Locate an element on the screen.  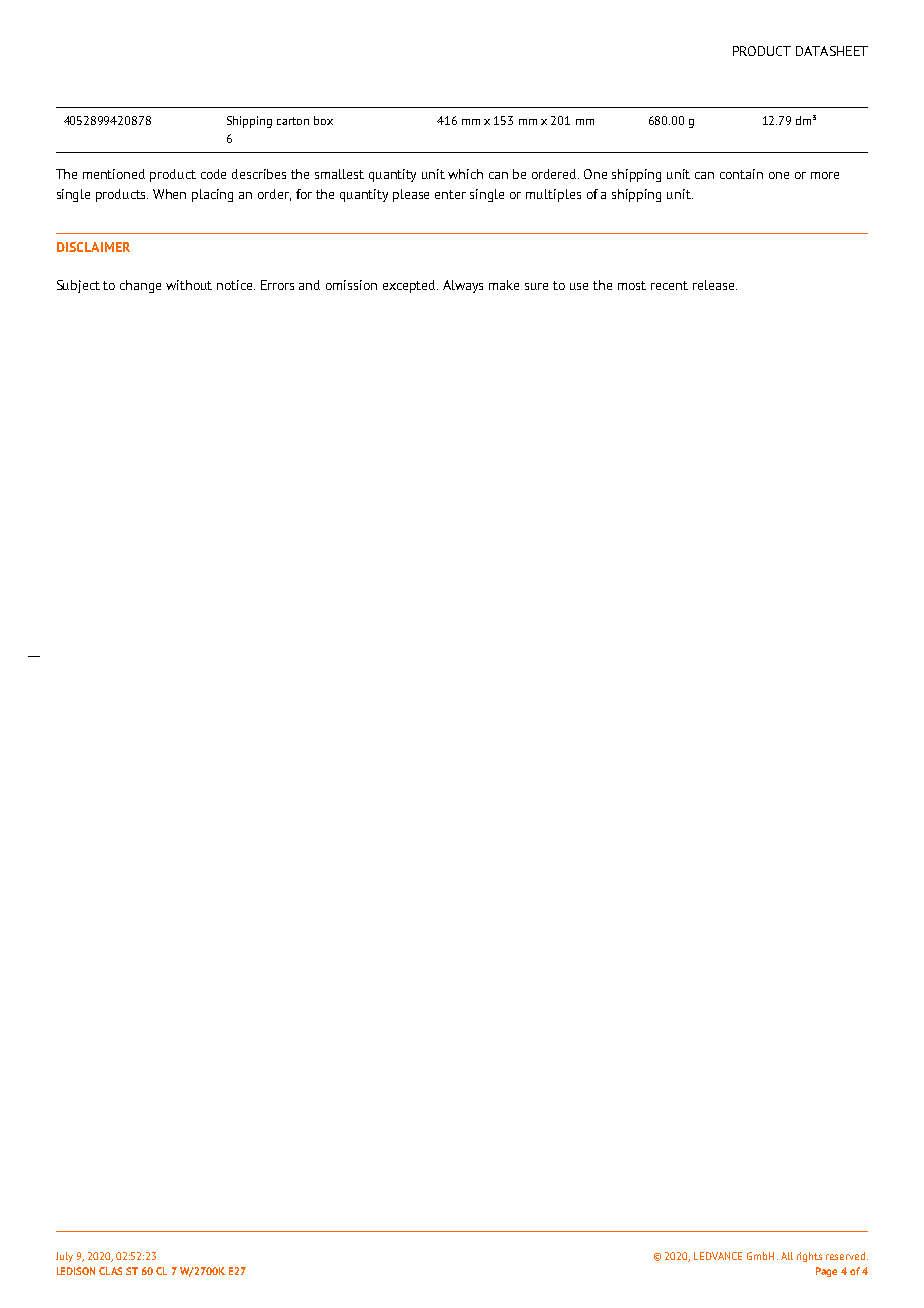
rights is located at coordinates (809, 1257).
